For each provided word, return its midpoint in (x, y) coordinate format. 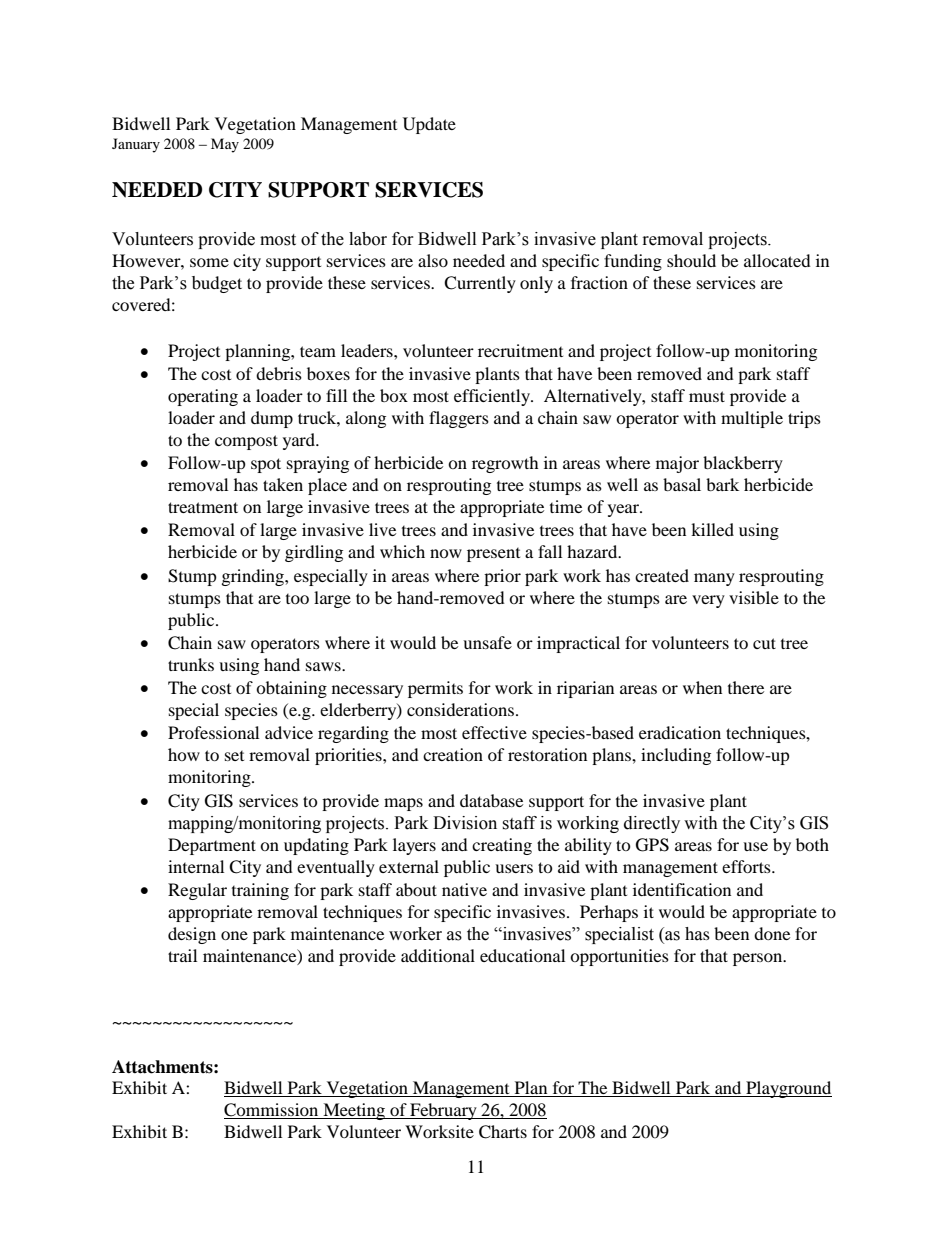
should (691, 260)
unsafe (487, 642)
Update (429, 125)
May (225, 145)
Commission (272, 1111)
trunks (191, 664)
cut (764, 643)
